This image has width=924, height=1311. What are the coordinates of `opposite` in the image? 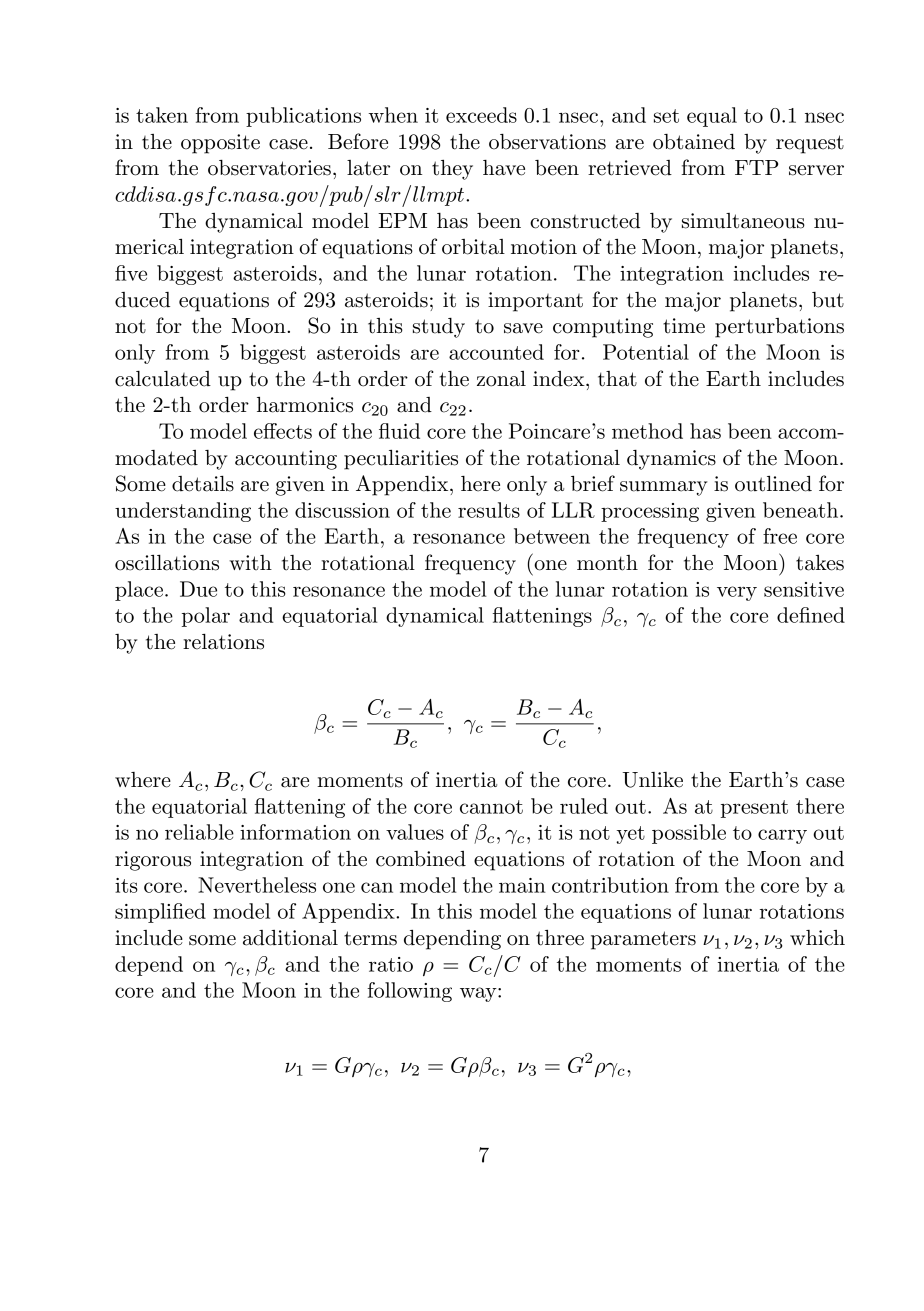 It's located at (220, 144).
